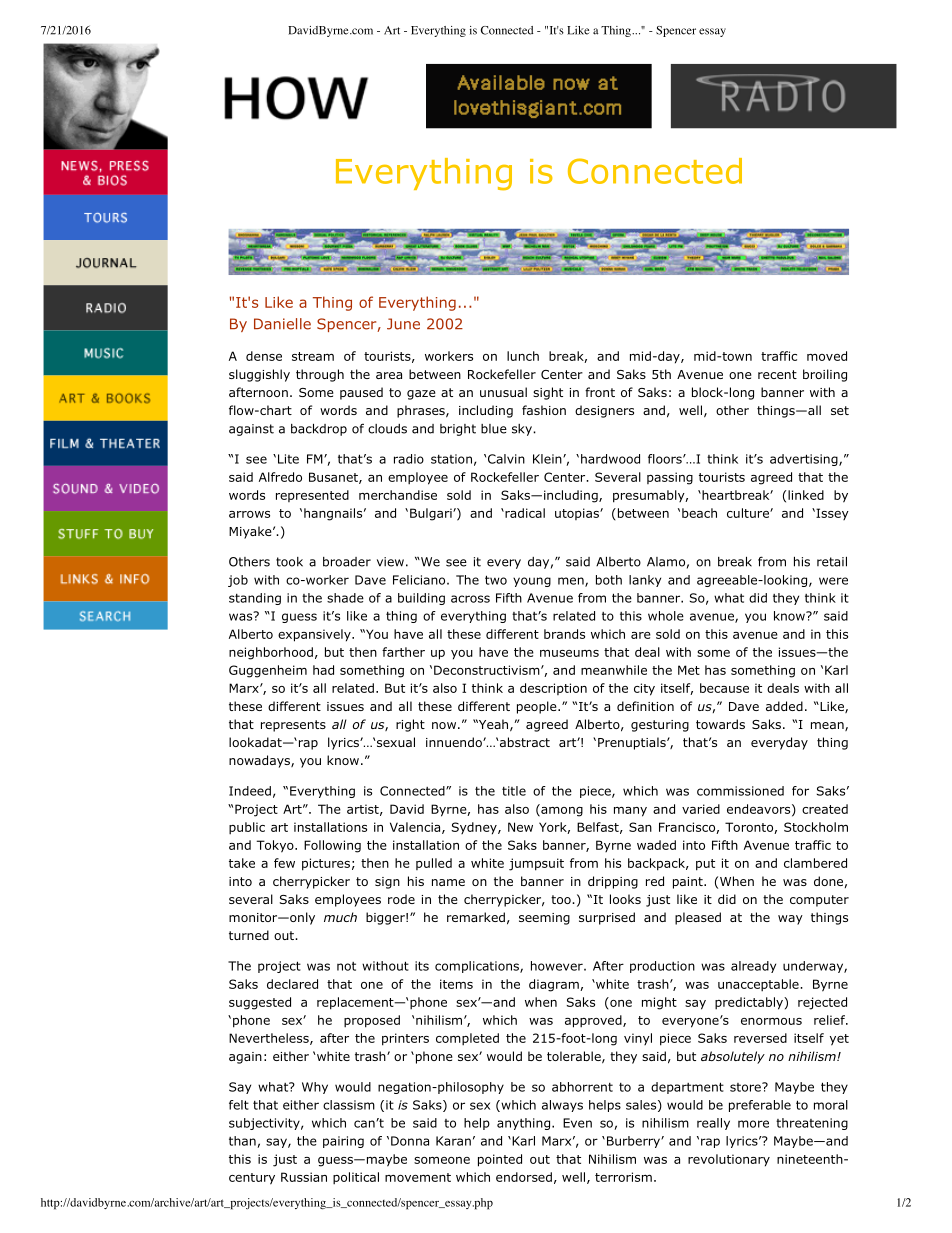  What do you see at coordinates (558, 966) in the screenshot?
I see `however` at bounding box center [558, 966].
